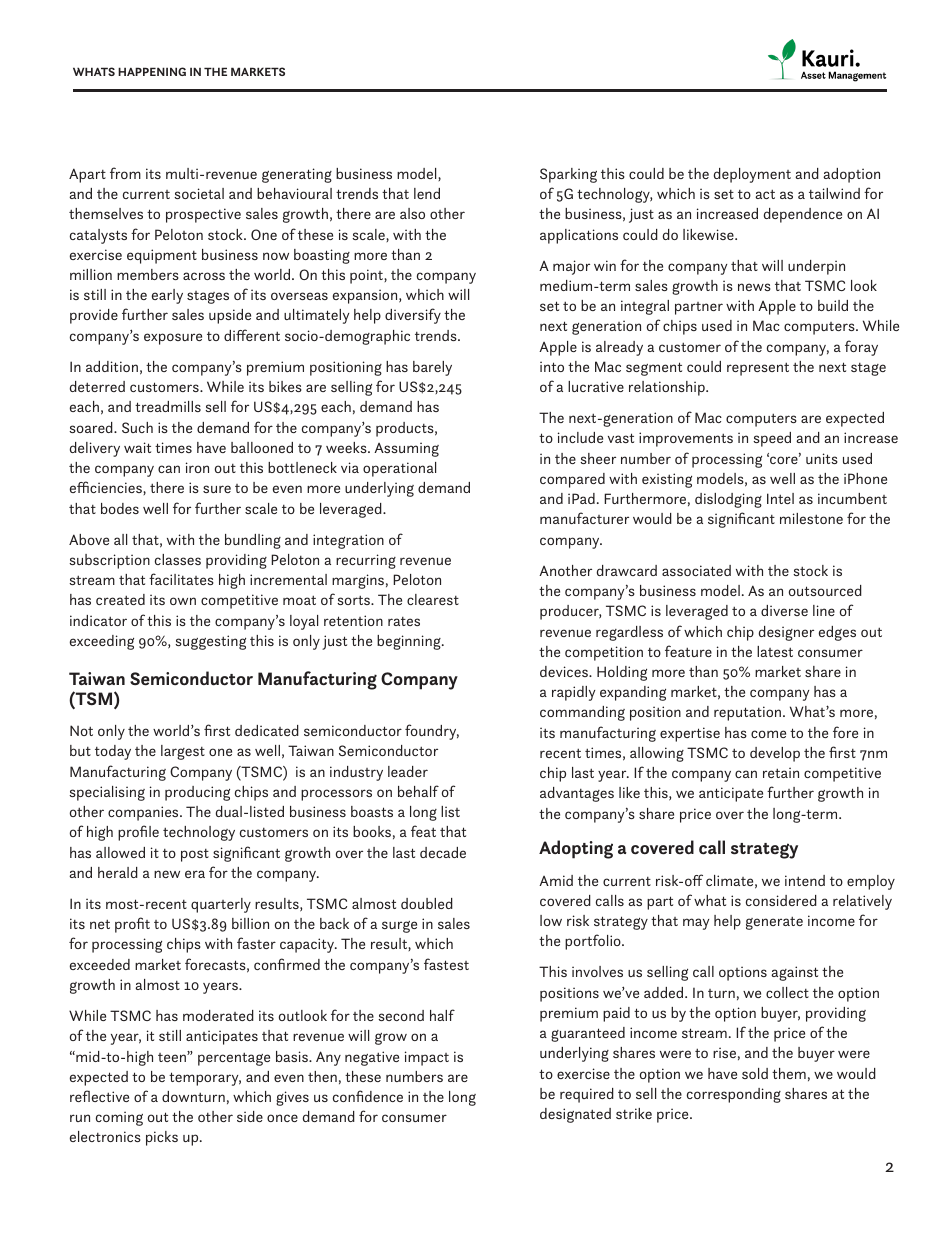 This screenshot has width=952, height=1233. Describe the element at coordinates (784, 610) in the screenshot. I see `diverse` at that location.
